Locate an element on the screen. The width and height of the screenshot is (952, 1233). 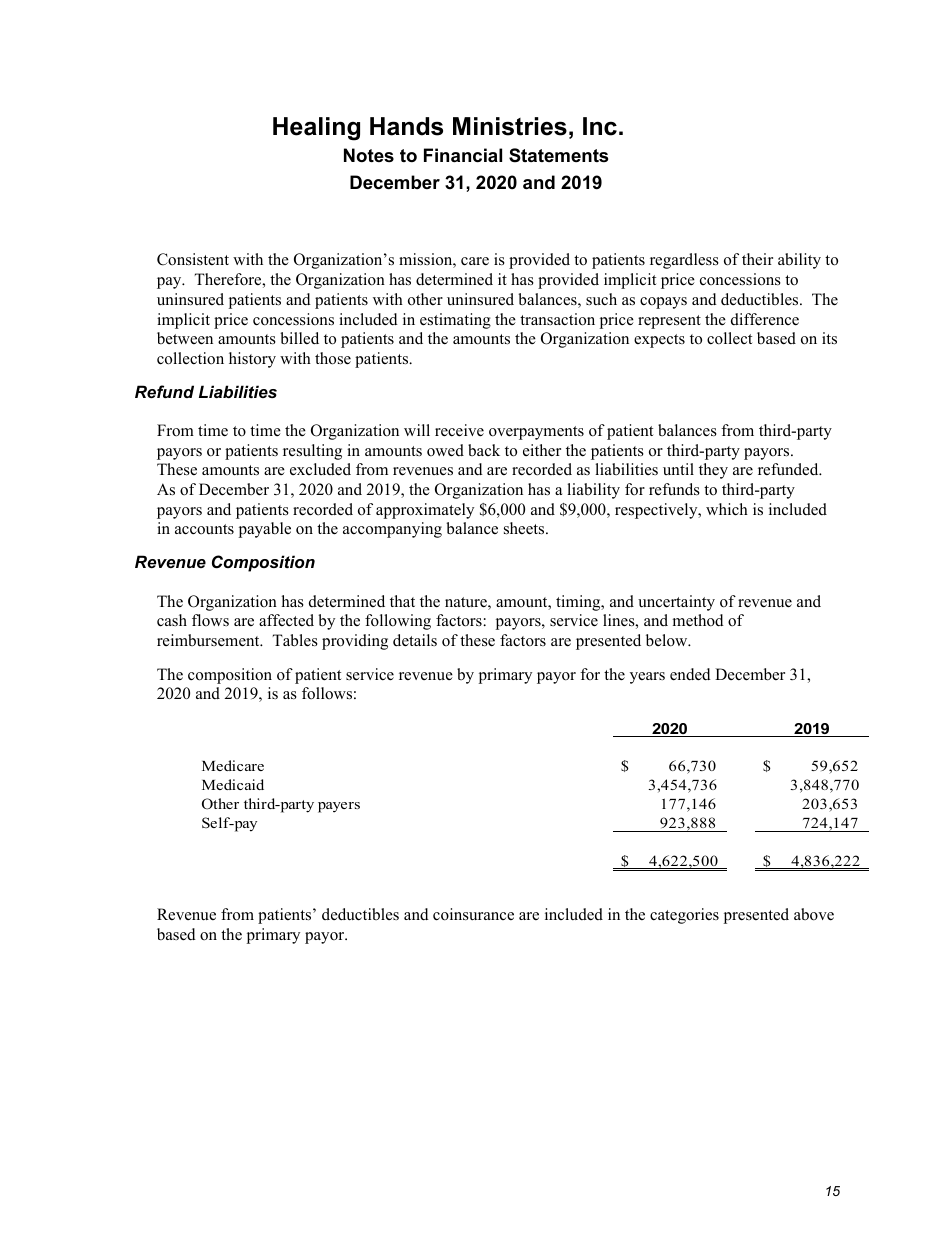
sheets is located at coordinates (525, 528).
